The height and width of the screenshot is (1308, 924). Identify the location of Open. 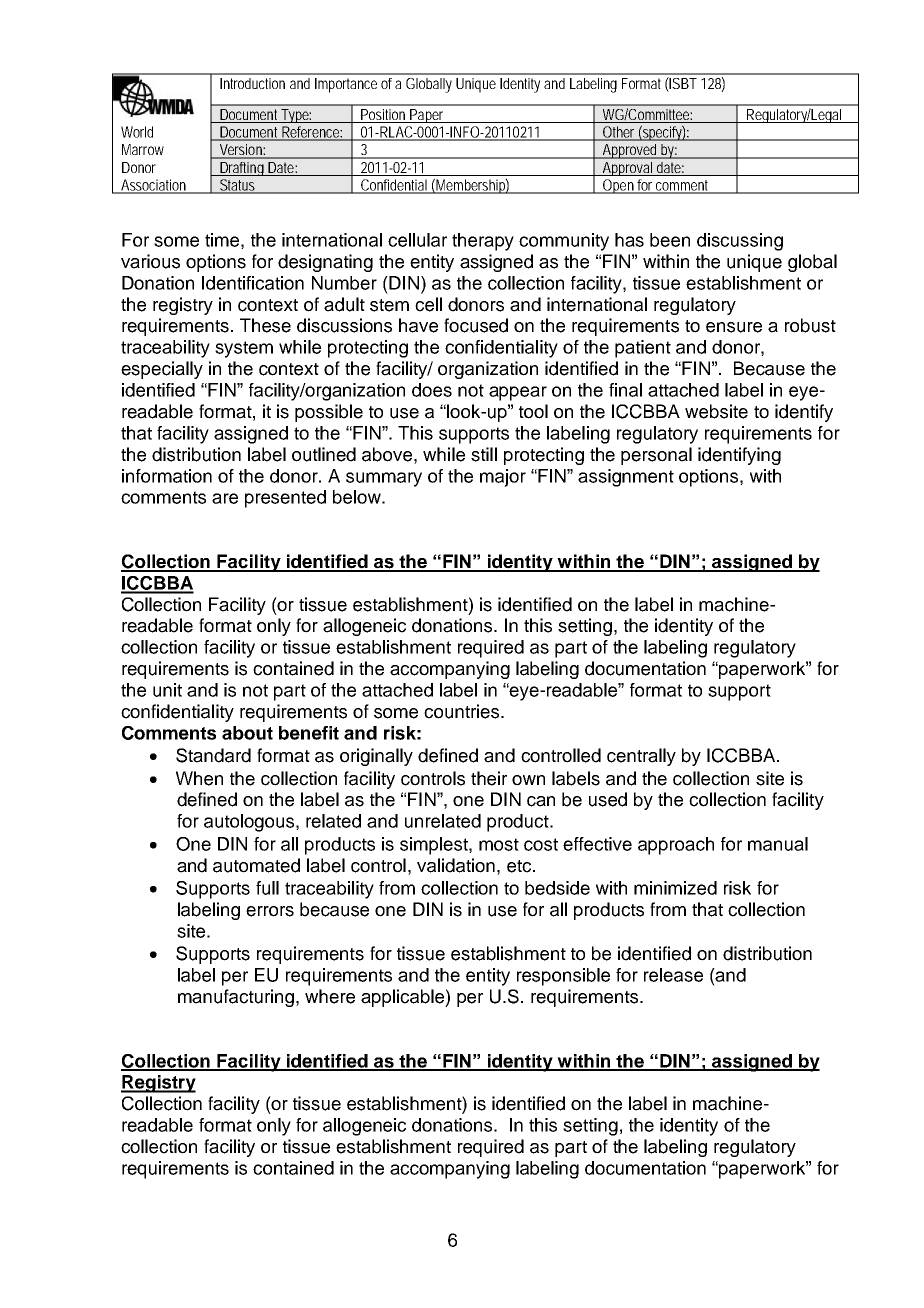
(618, 186).
